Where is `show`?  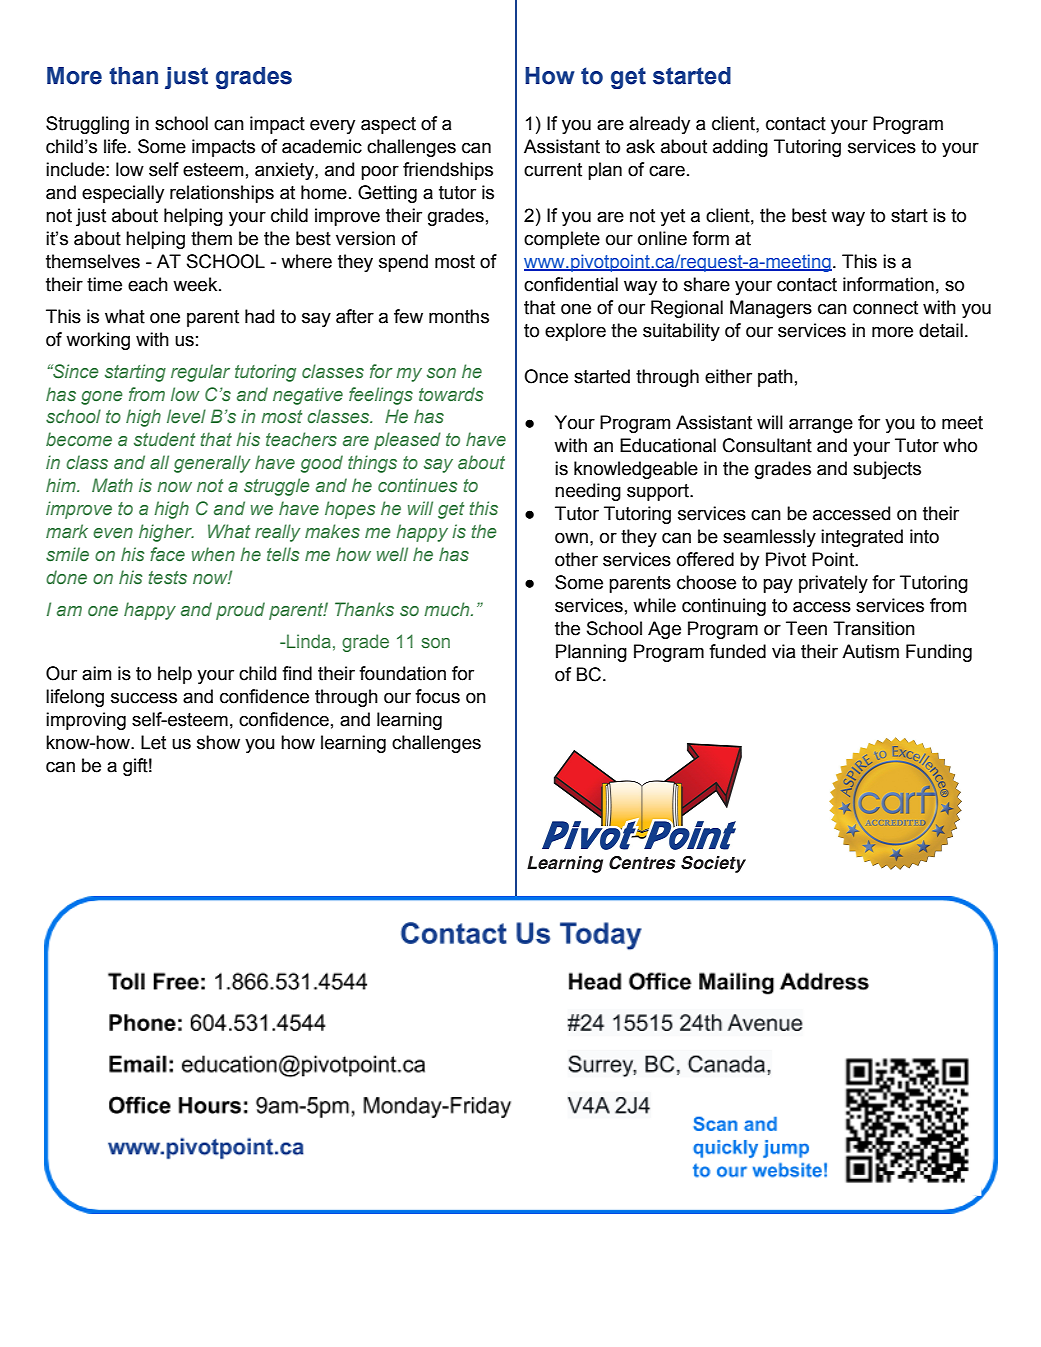 show is located at coordinates (218, 742).
